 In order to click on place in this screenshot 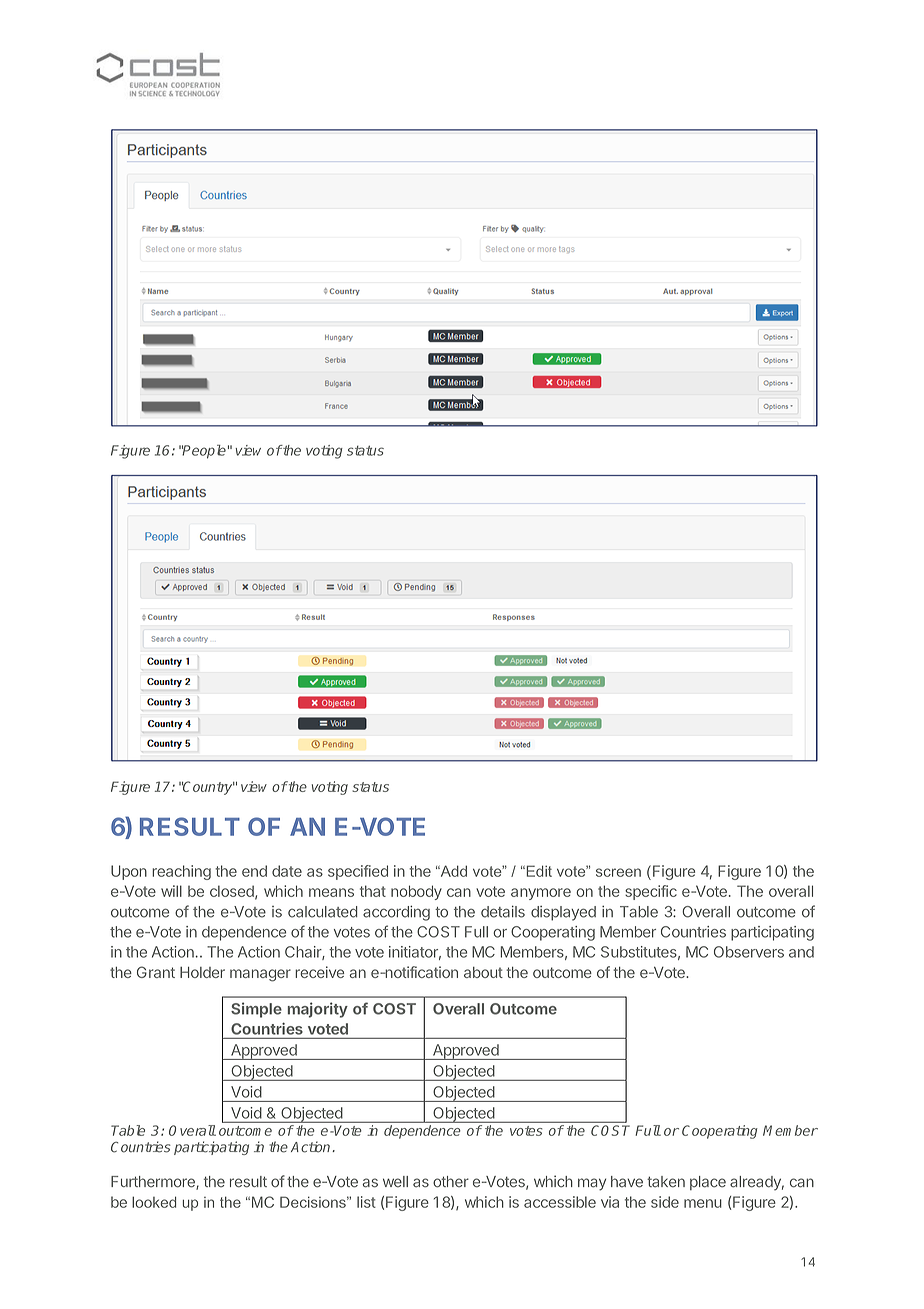, I will do `click(708, 1183)`.
